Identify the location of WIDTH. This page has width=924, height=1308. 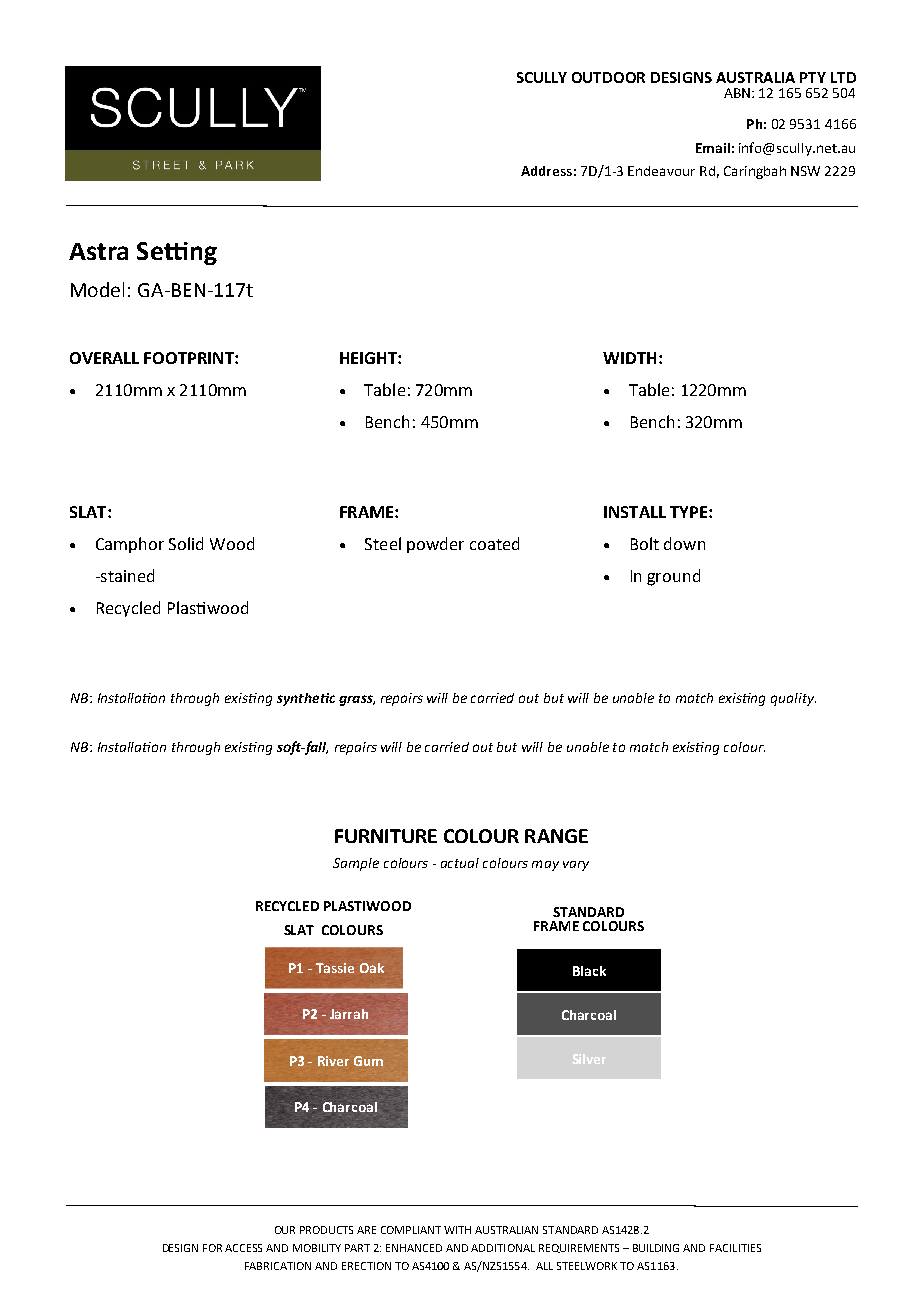
(629, 358).
